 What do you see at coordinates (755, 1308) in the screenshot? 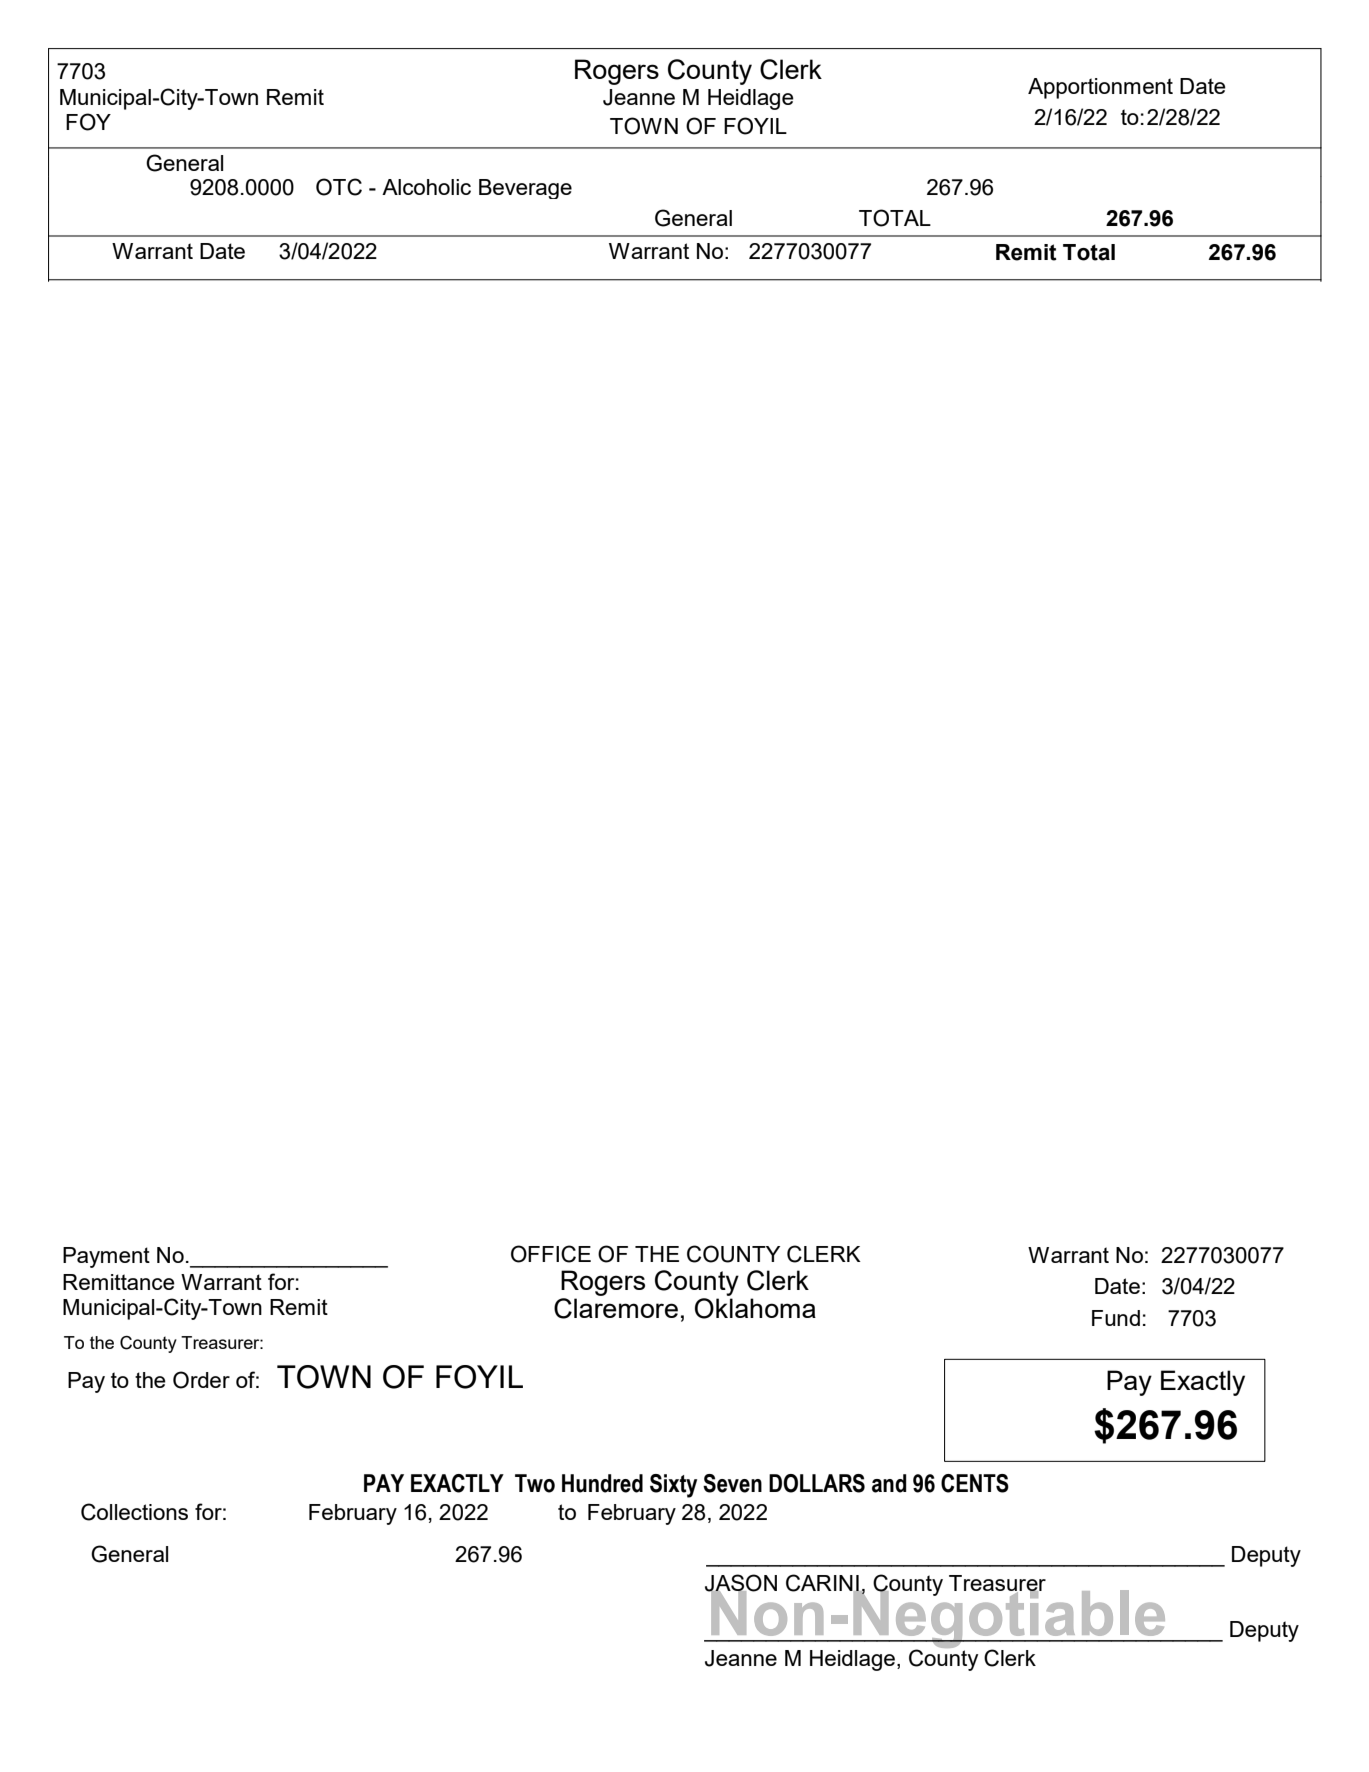
I see `Oklahoma` at bounding box center [755, 1308].
